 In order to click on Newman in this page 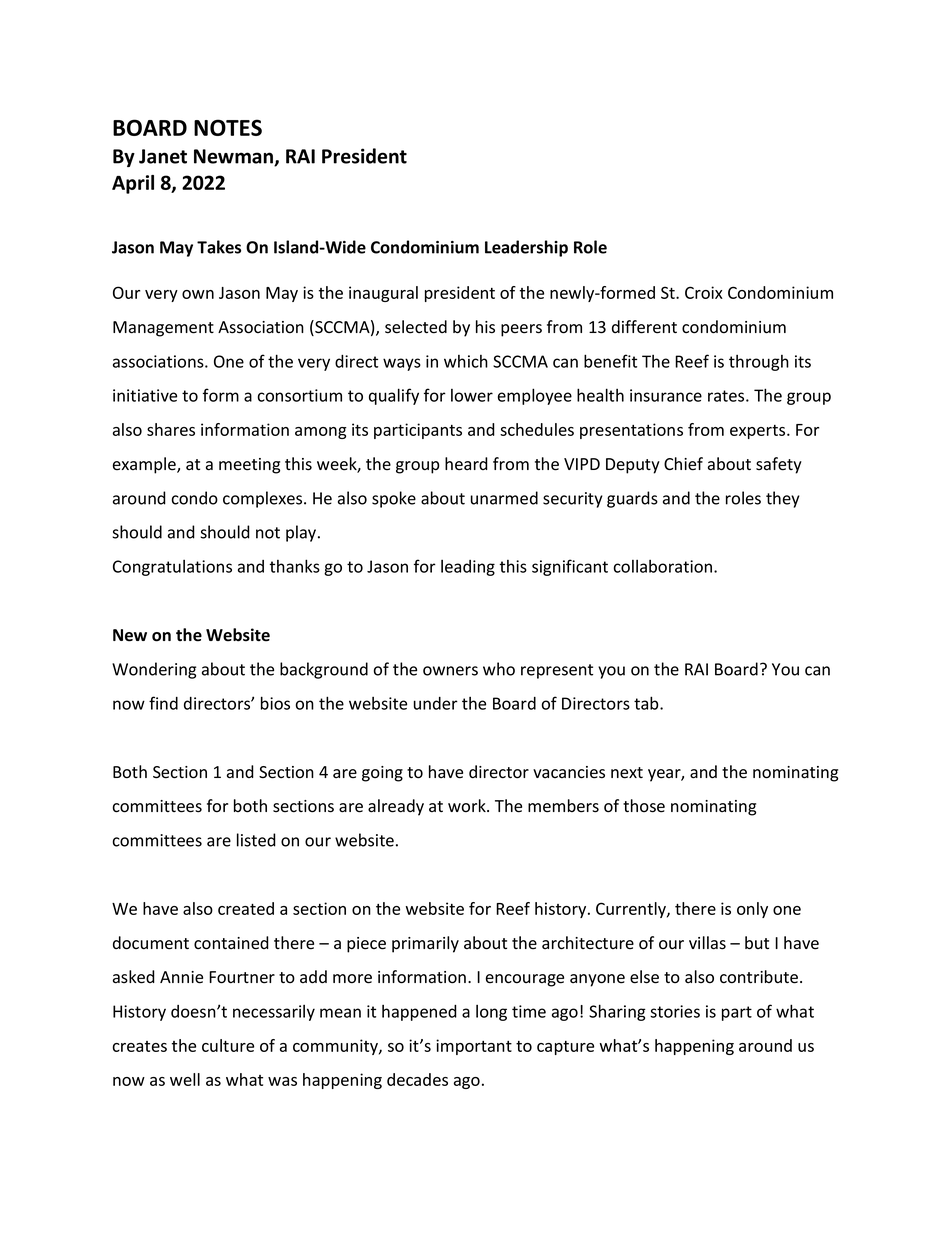, I will do `click(234, 157)`.
